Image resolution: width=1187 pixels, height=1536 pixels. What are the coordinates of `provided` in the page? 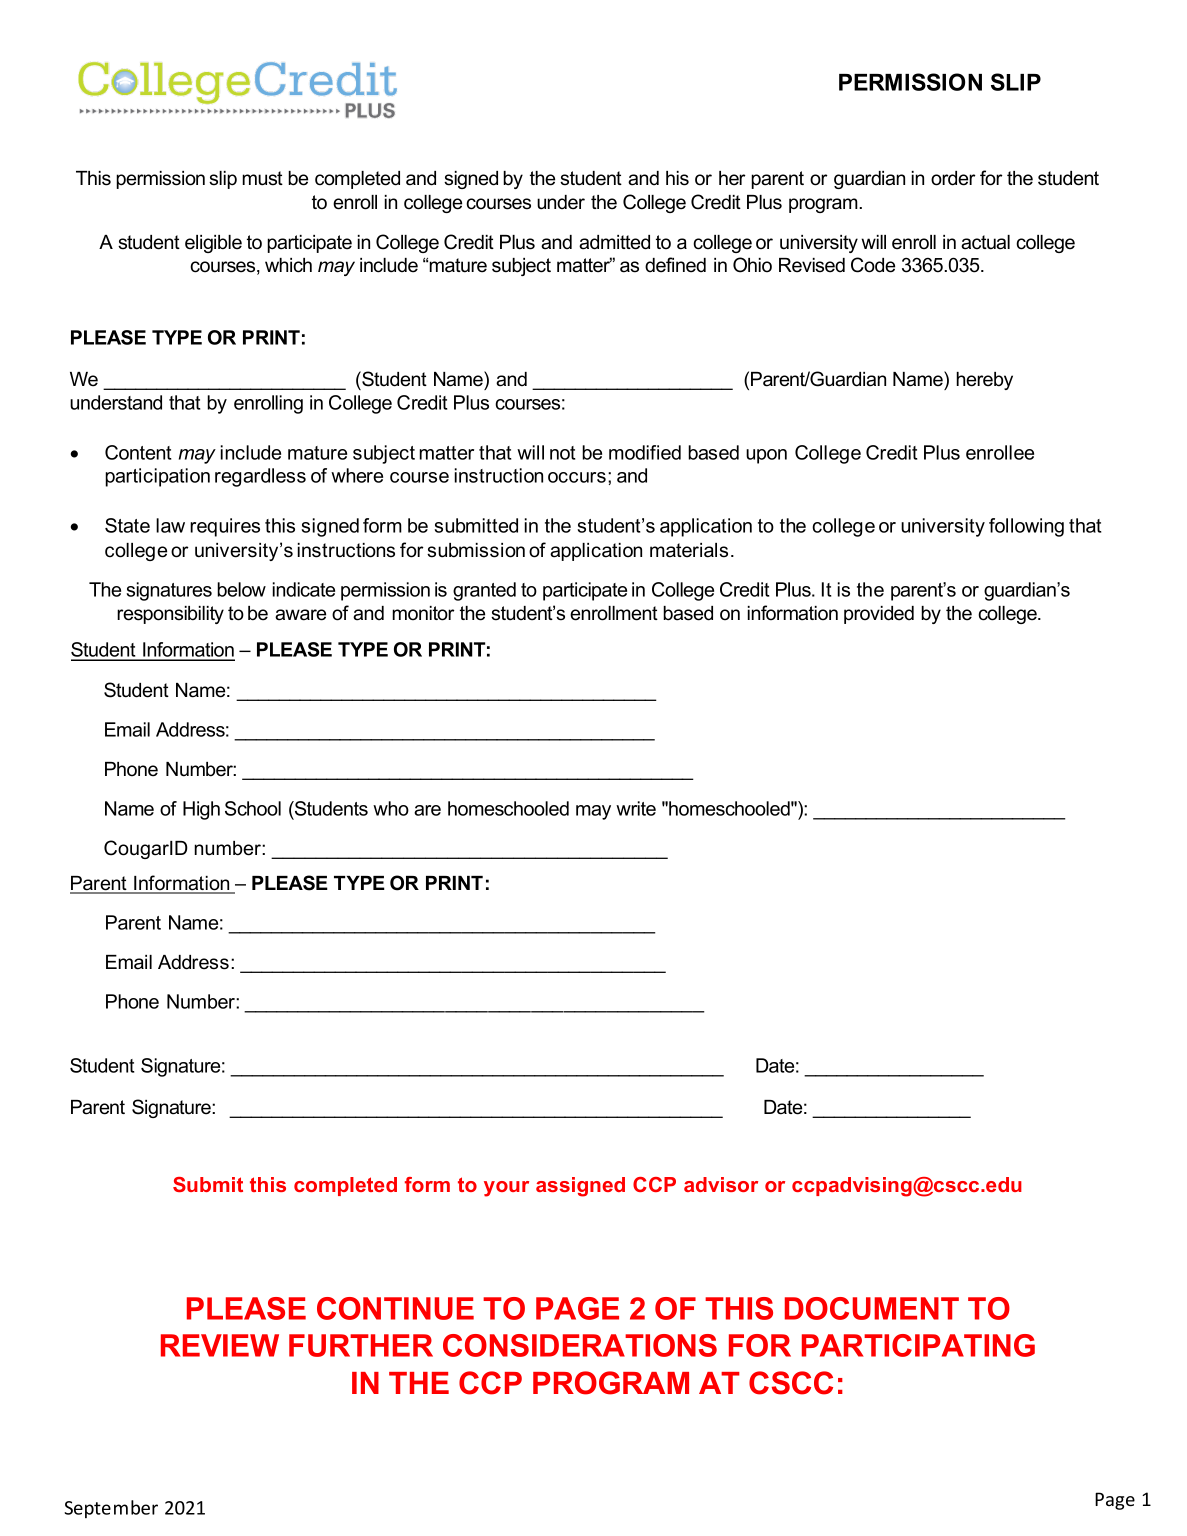 It's located at (879, 615).
